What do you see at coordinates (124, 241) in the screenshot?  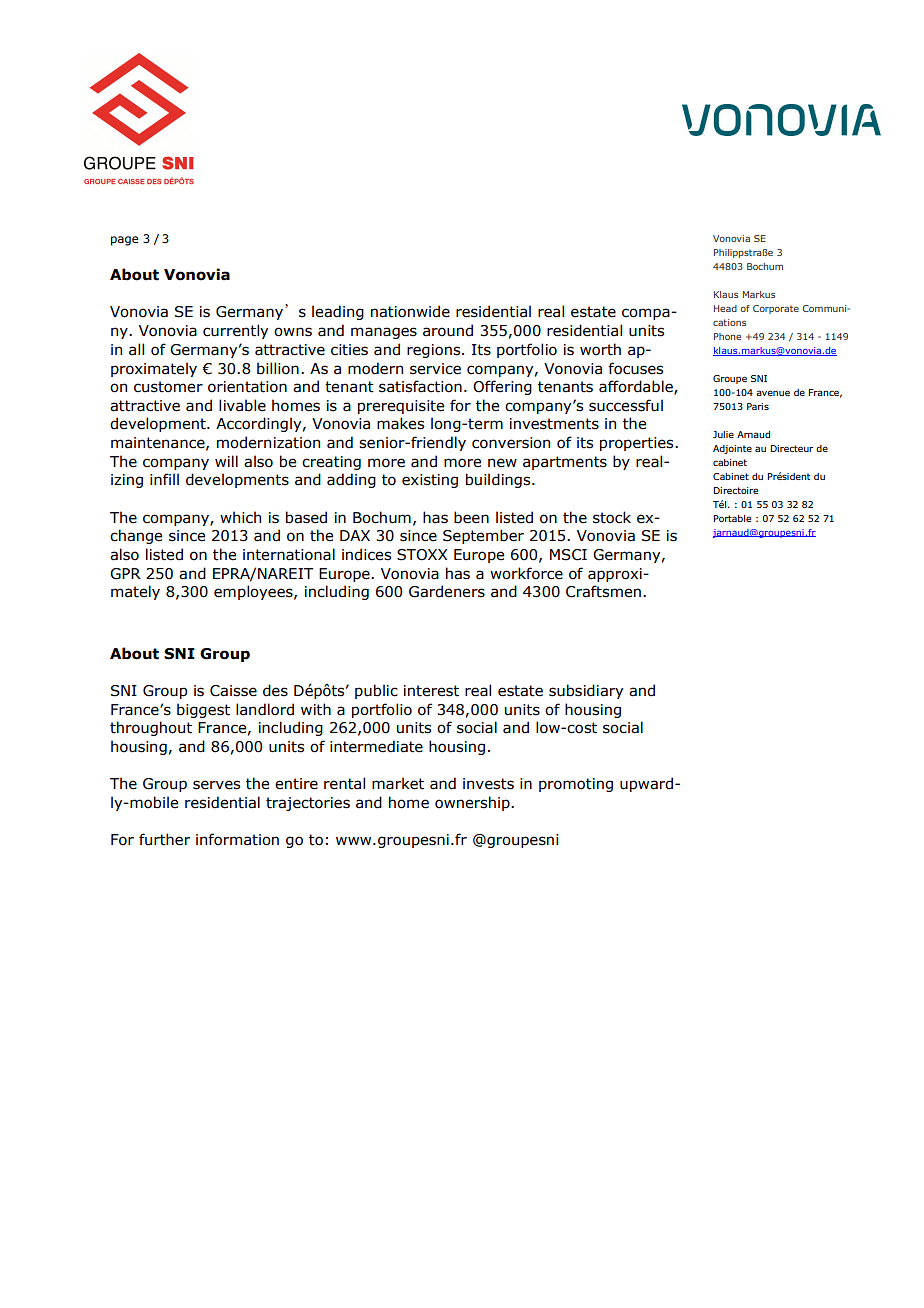 I see `page` at bounding box center [124, 241].
